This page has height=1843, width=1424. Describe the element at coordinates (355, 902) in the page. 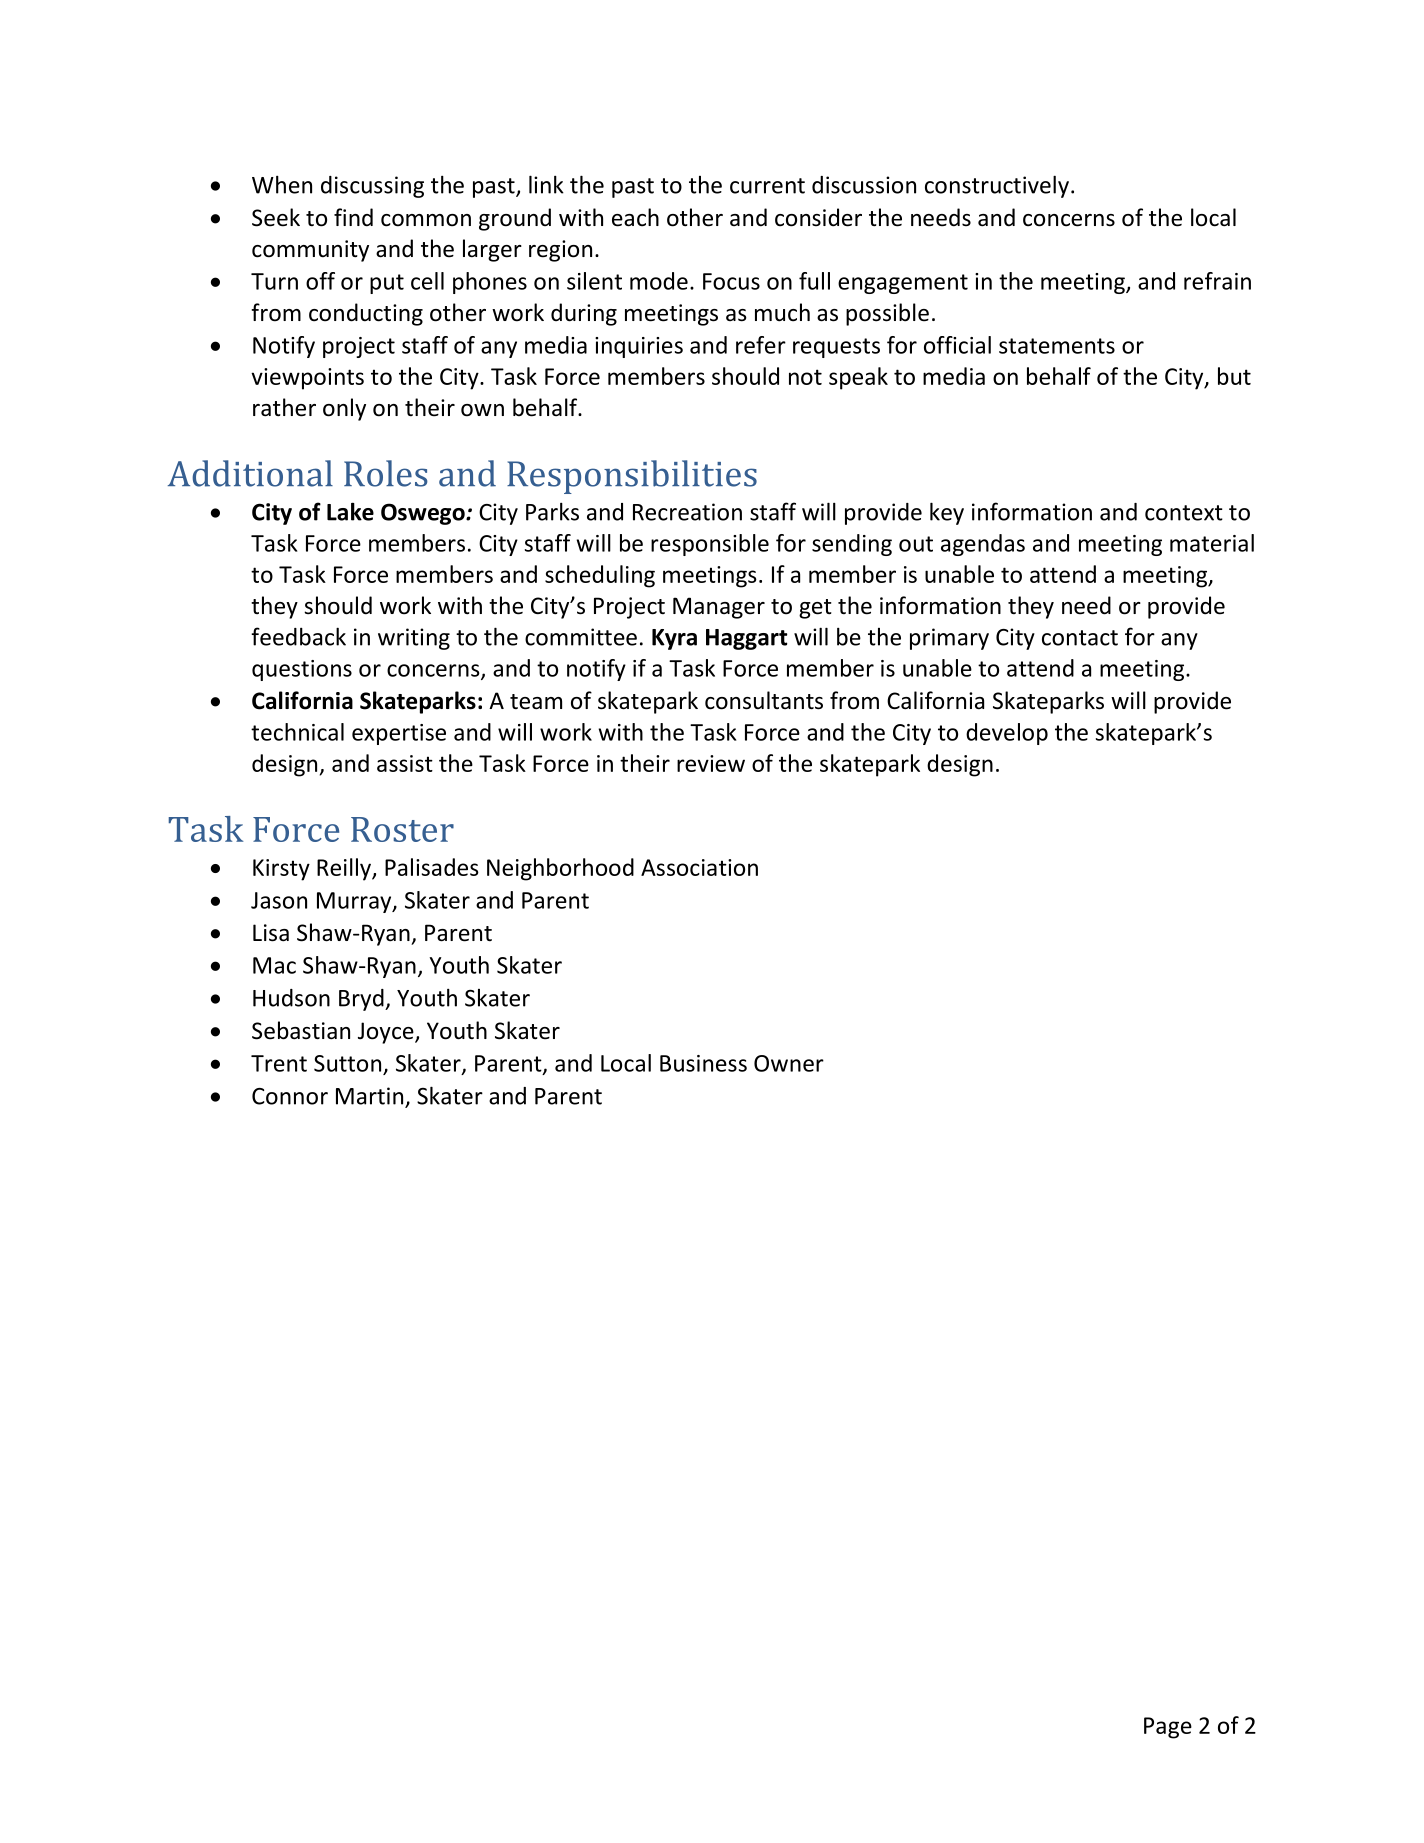

I see `Murray` at that location.
